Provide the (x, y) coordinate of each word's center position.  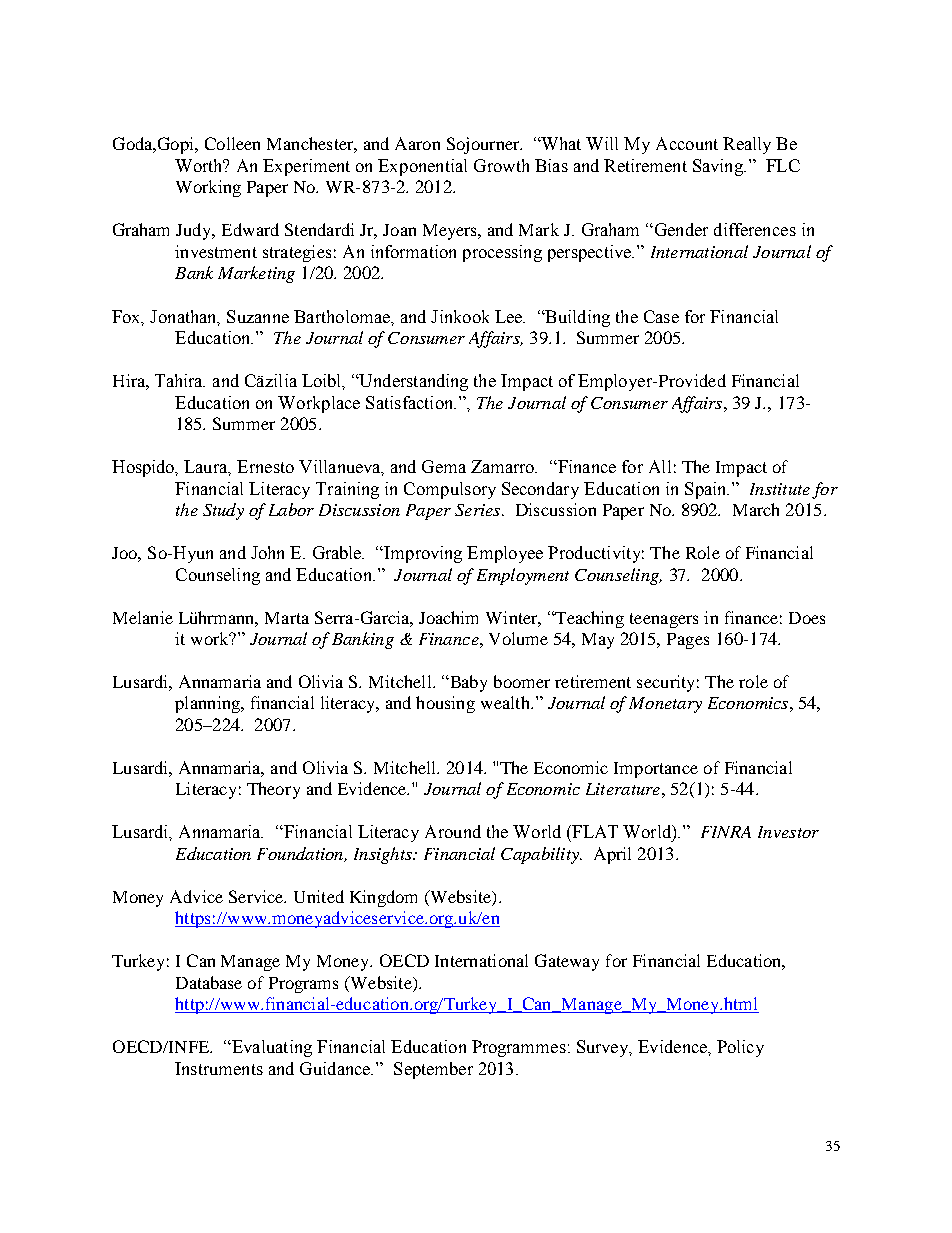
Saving (719, 167)
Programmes (519, 1048)
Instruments (219, 1068)
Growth (501, 165)
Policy (740, 1048)
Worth (200, 165)
